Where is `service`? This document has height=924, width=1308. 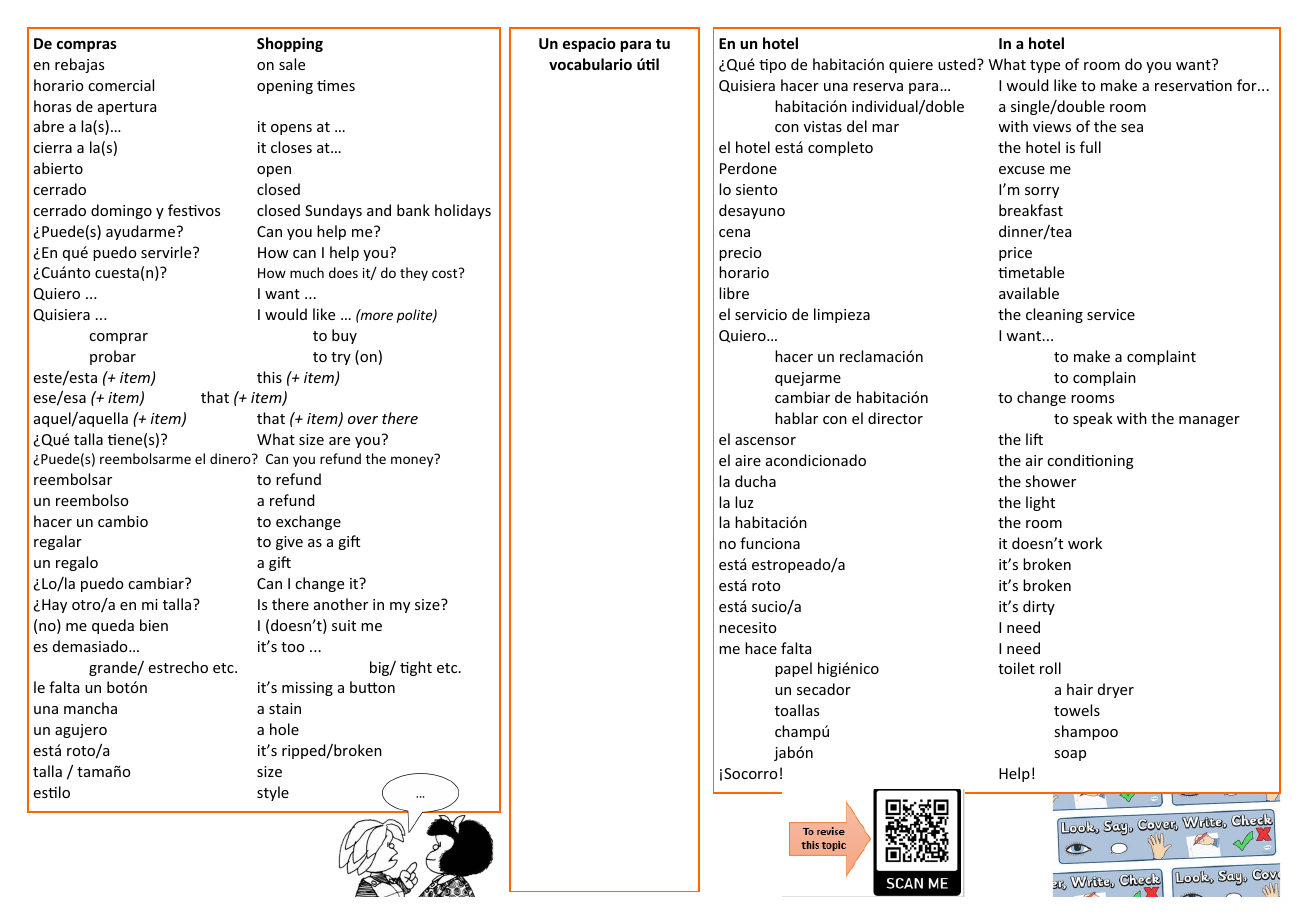
service is located at coordinates (1111, 314).
